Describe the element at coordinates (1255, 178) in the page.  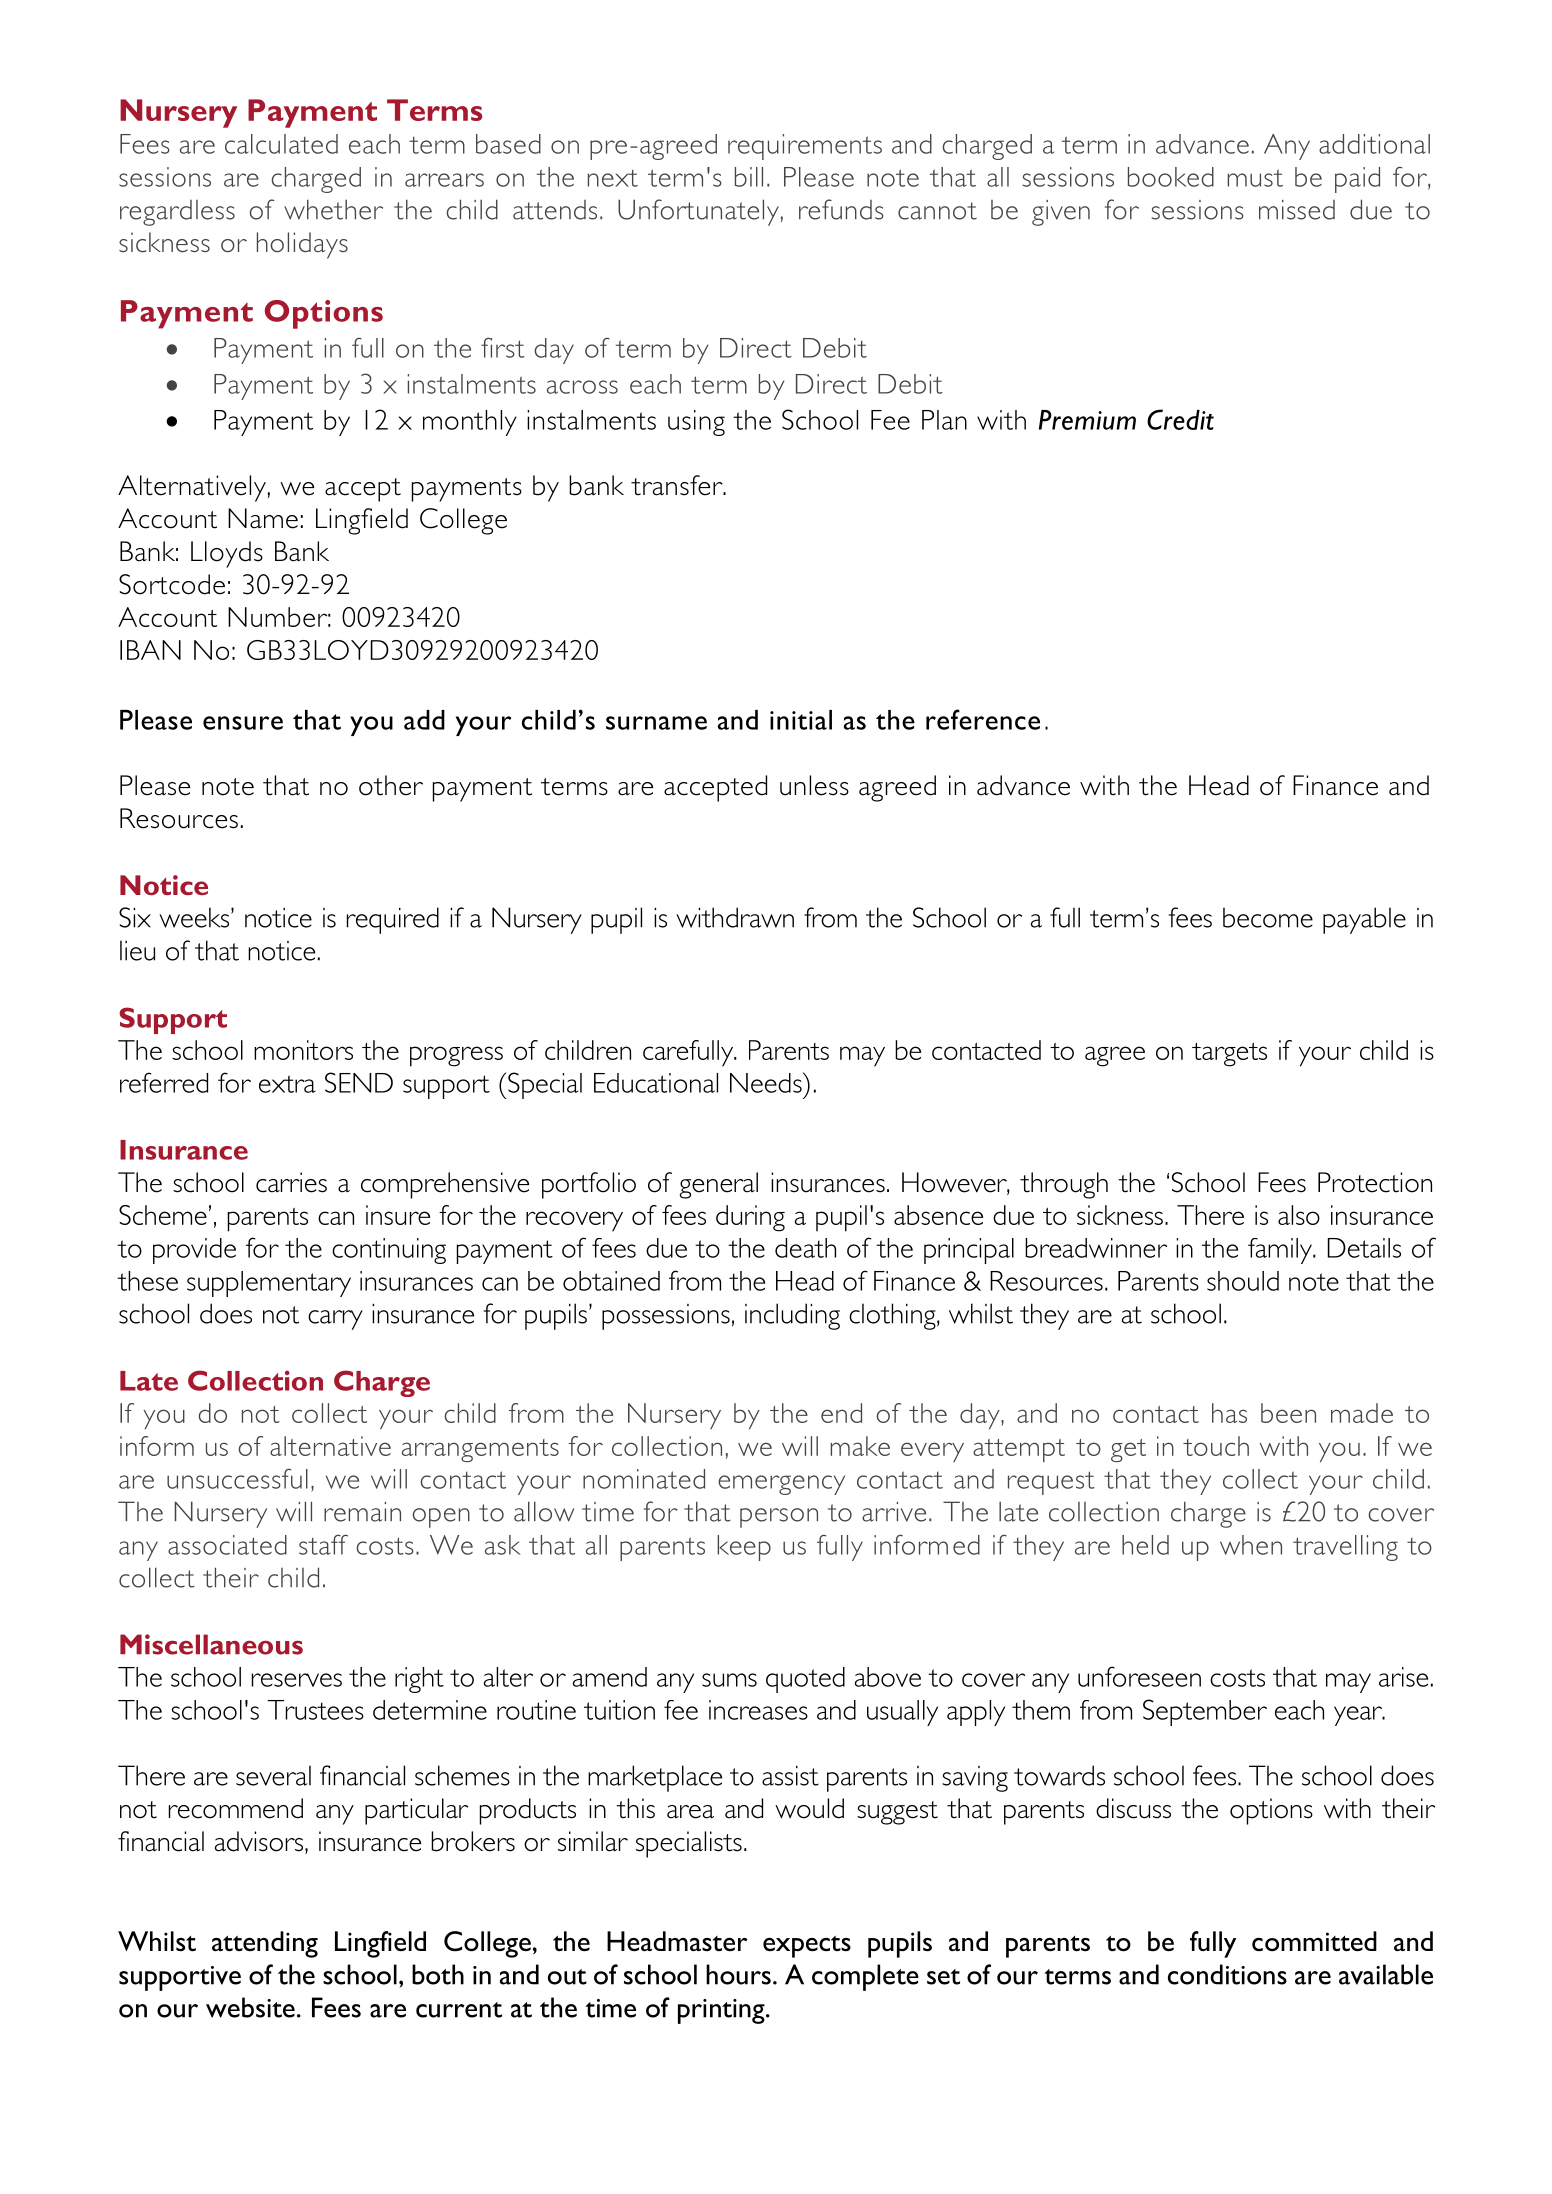
I see `must` at that location.
